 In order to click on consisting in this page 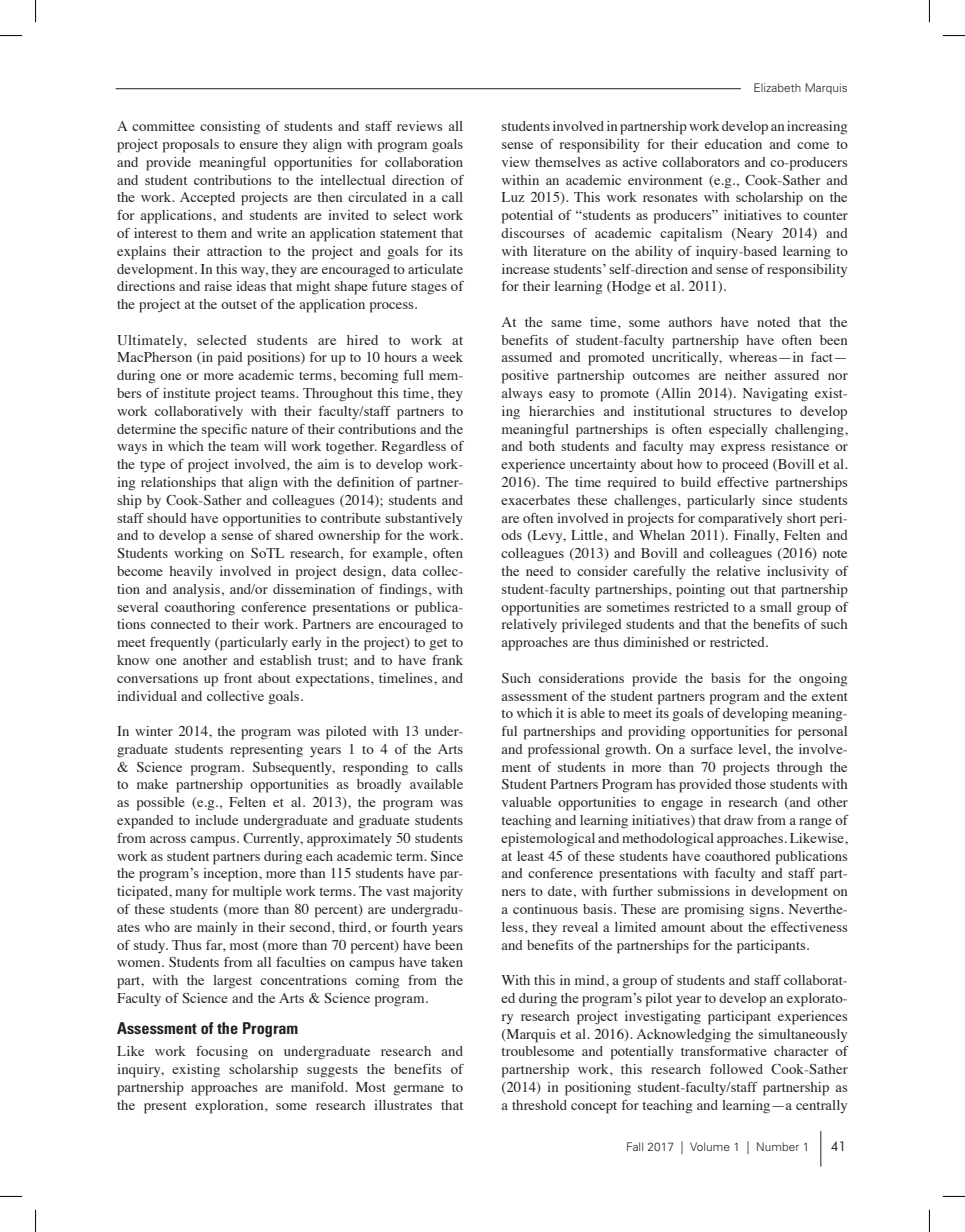, I will do `click(230, 128)`.
